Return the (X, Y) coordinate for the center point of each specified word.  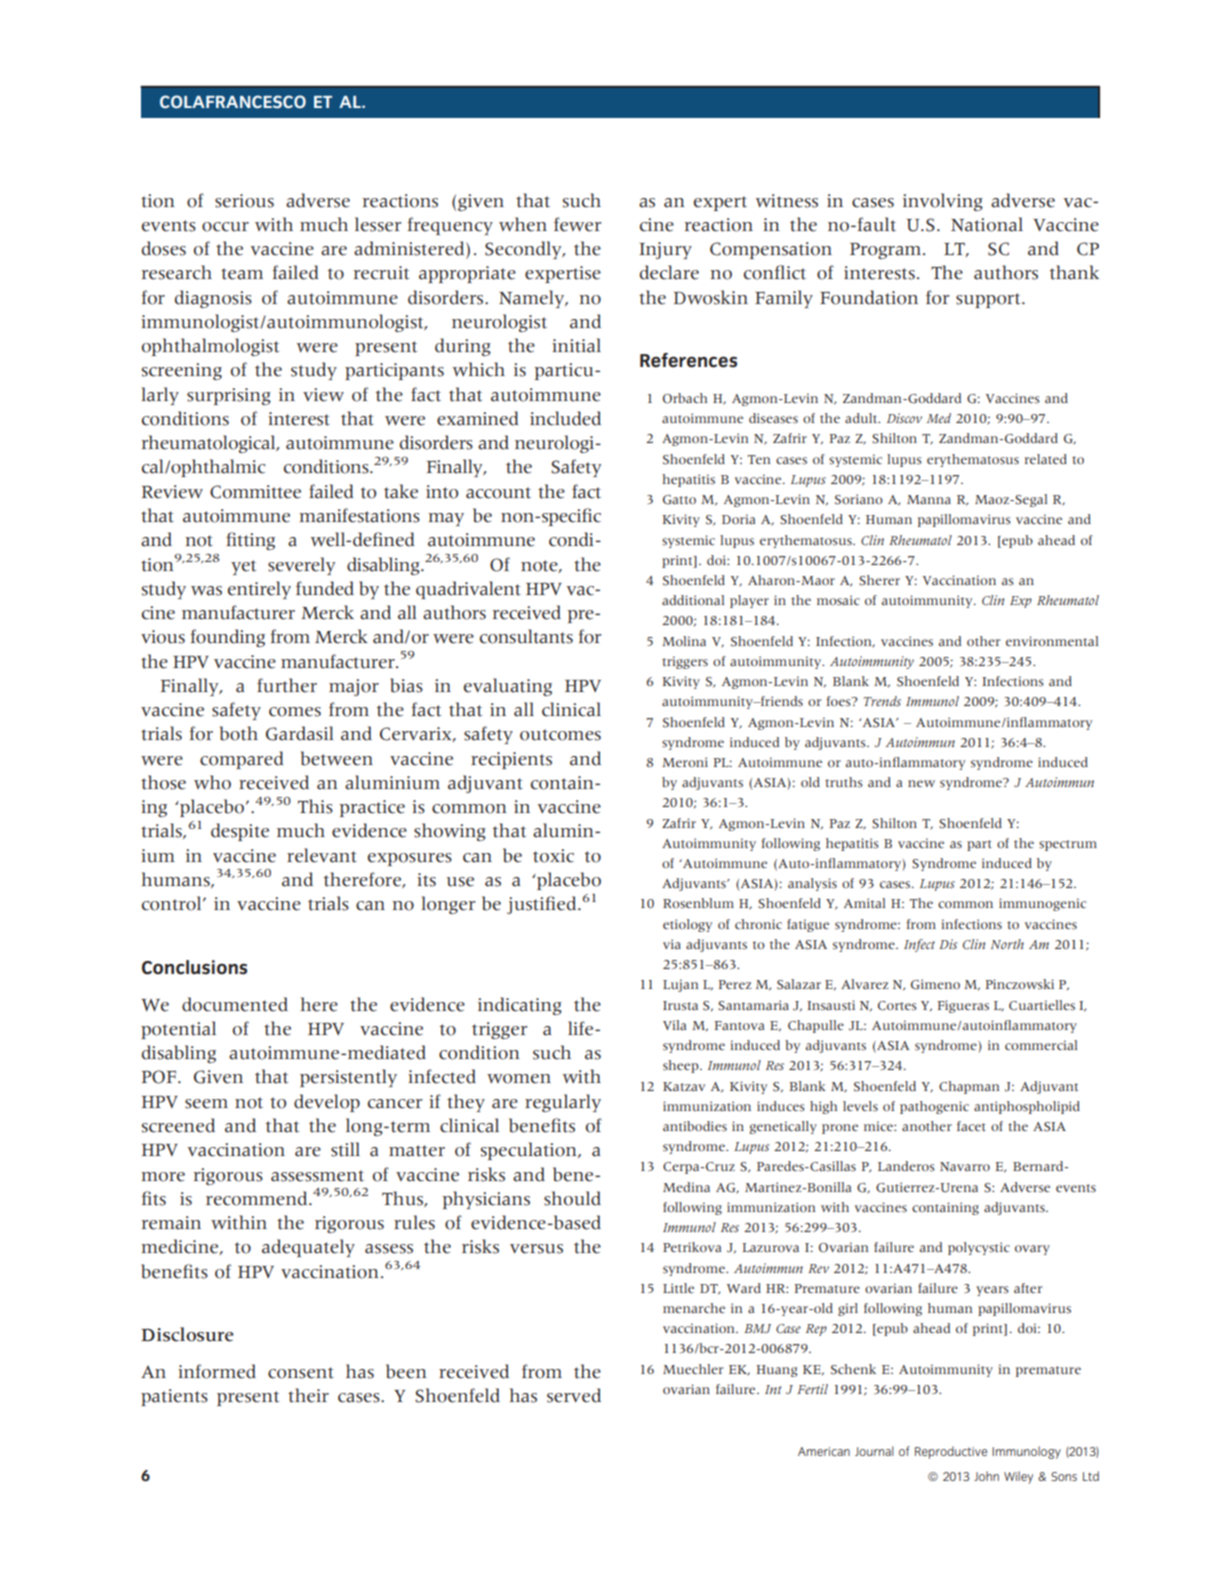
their (308, 1395)
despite (240, 832)
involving (943, 202)
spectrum (1068, 845)
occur (225, 227)
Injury (666, 250)
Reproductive (951, 1452)
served (574, 1395)
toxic (553, 856)
